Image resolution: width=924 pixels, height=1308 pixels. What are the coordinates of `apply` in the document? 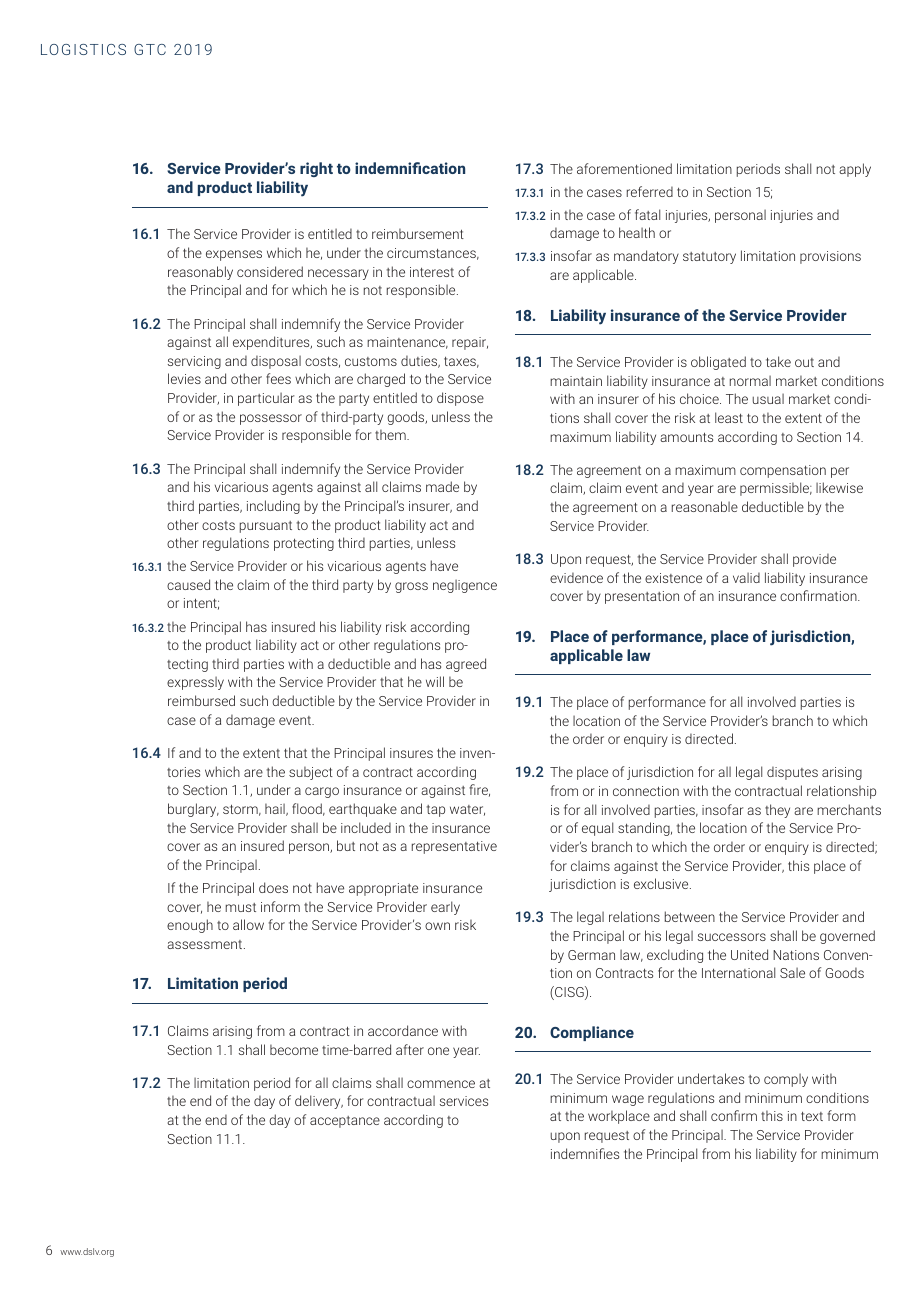 It's located at (855, 170).
